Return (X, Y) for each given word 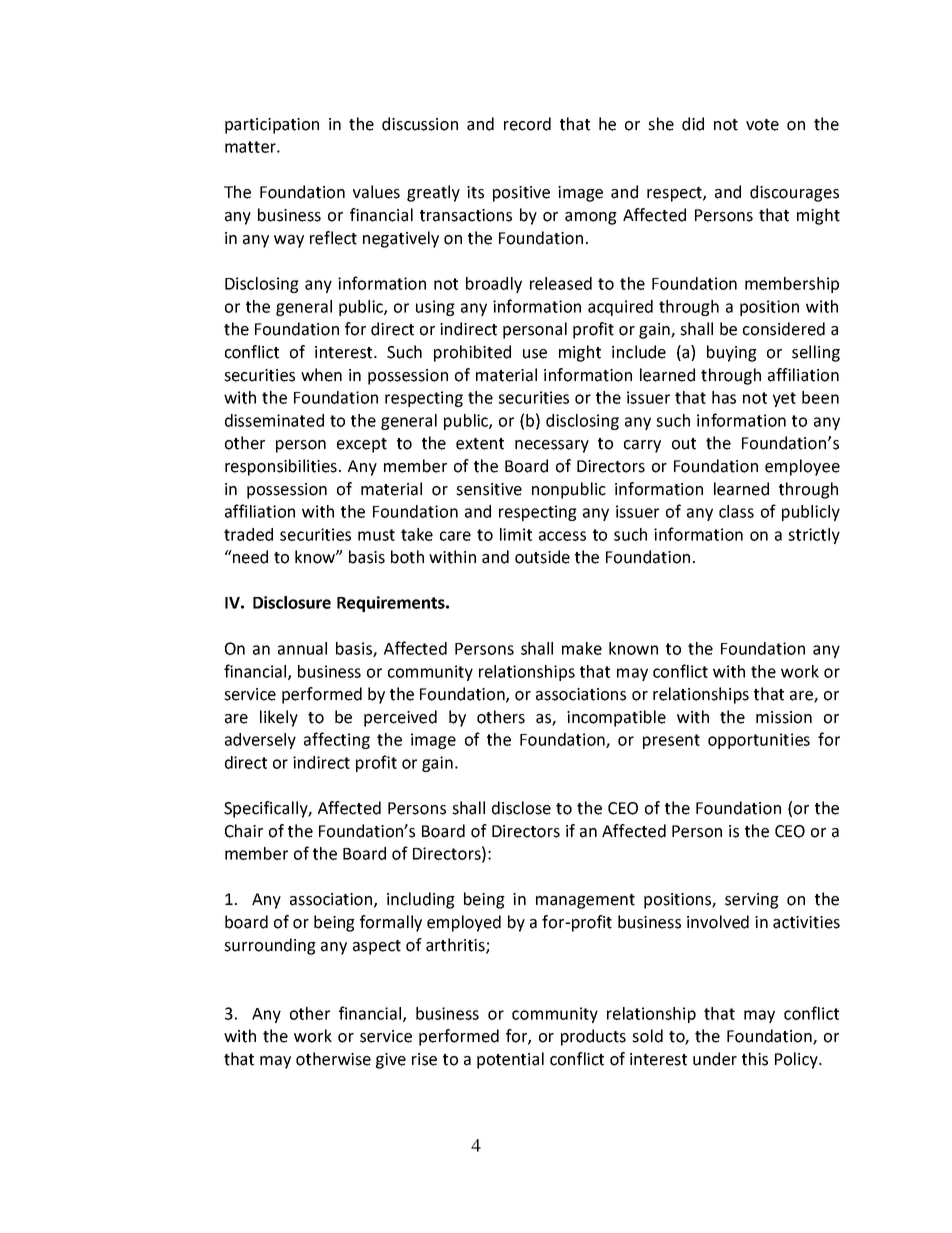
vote (762, 125)
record (527, 124)
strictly (814, 536)
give (391, 1061)
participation (272, 126)
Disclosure (292, 602)
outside (542, 557)
